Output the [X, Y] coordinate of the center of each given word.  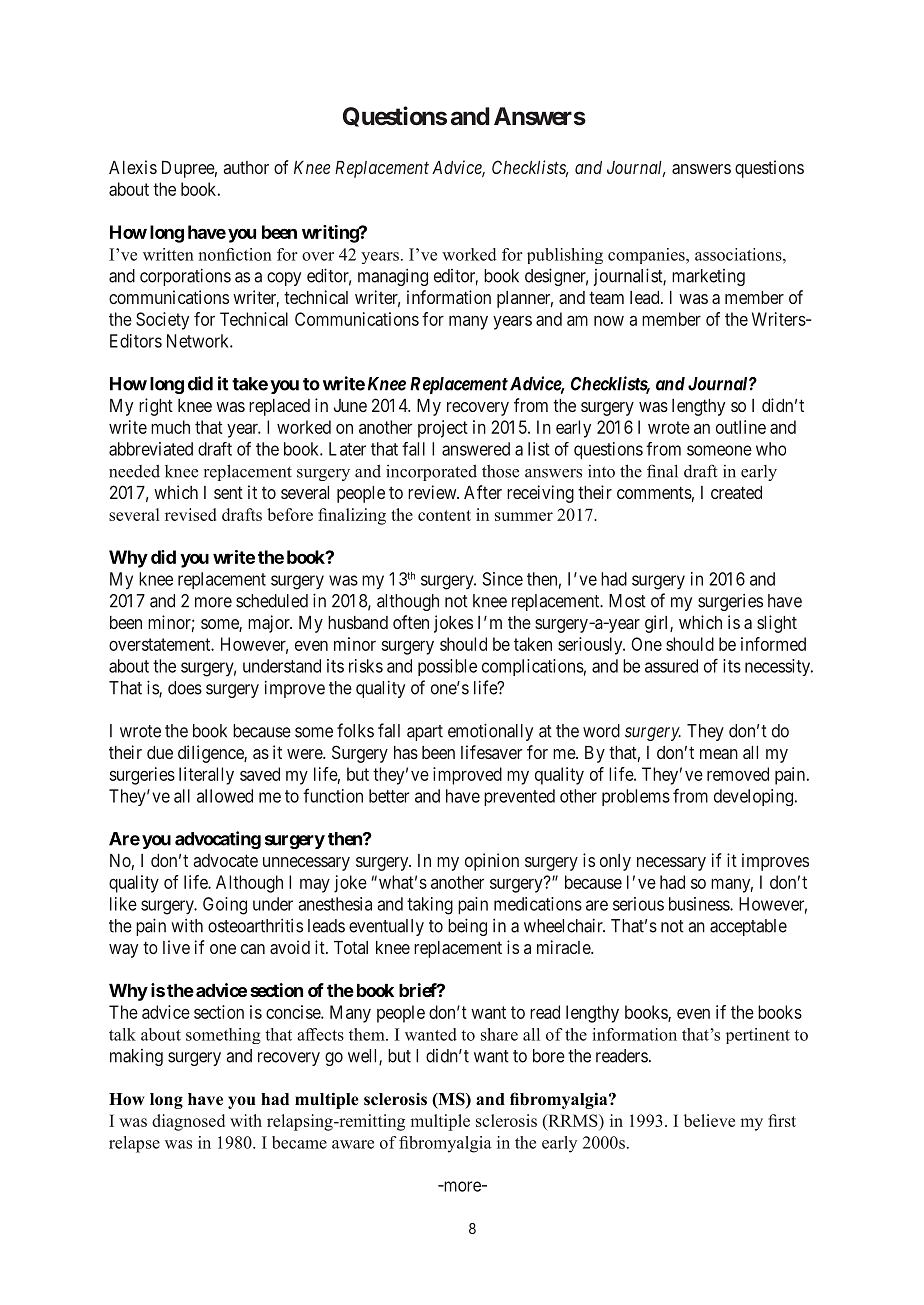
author [246, 167]
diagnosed [188, 1122]
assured [671, 666]
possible [447, 667]
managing [393, 277]
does [185, 688]
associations [739, 254]
